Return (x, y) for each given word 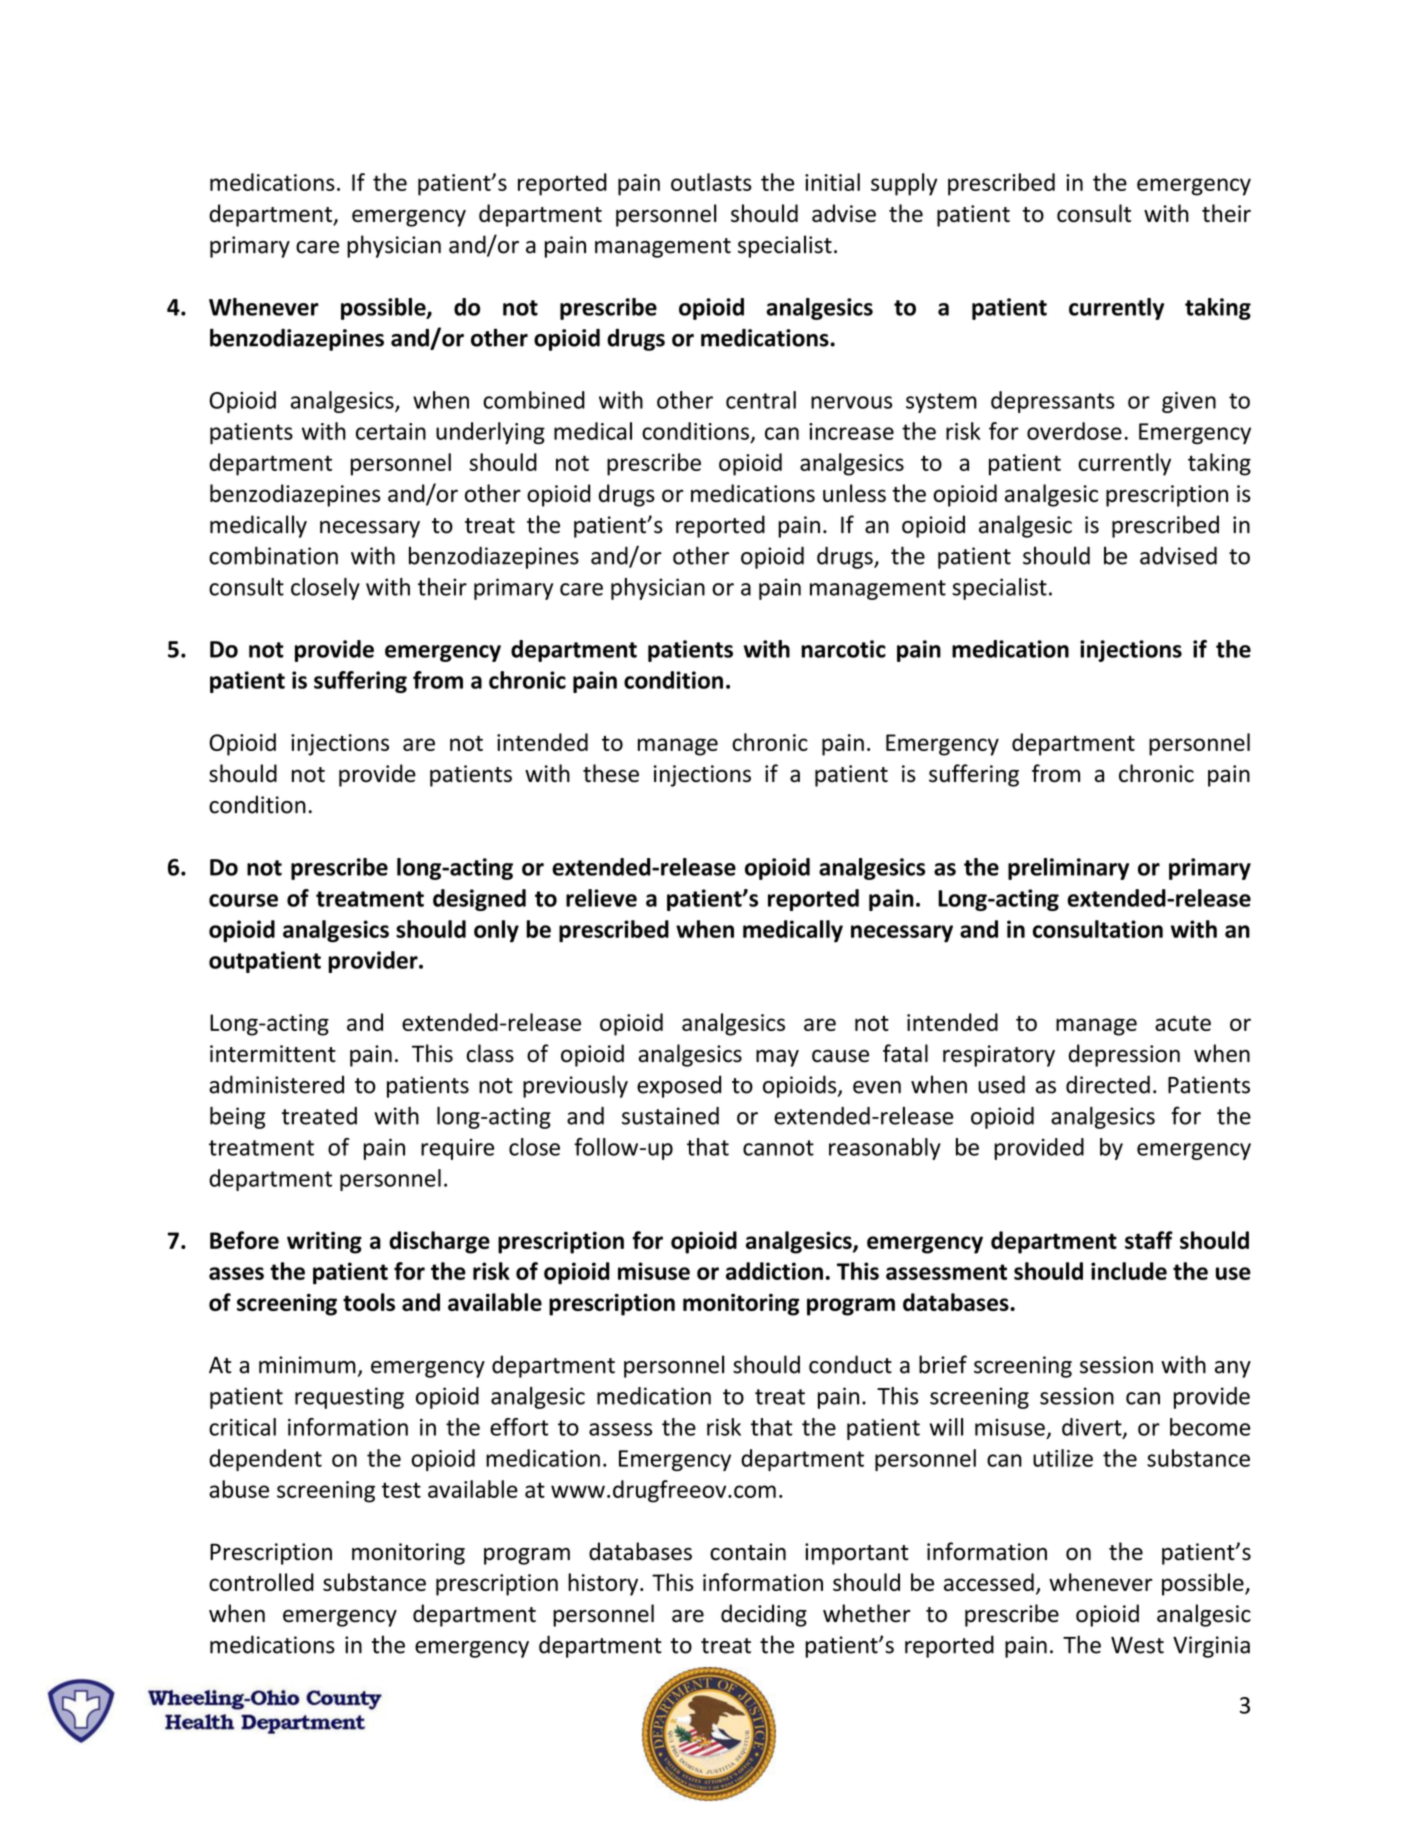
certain (391, 431)
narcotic (843, 649)
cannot (778, 1148)
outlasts (711, 182)
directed (1108, 1084)
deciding (764, 1615)
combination (273, 555)
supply (904, 184)
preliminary (1068, 869)
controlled (261, 1582)
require (457, 1149)
